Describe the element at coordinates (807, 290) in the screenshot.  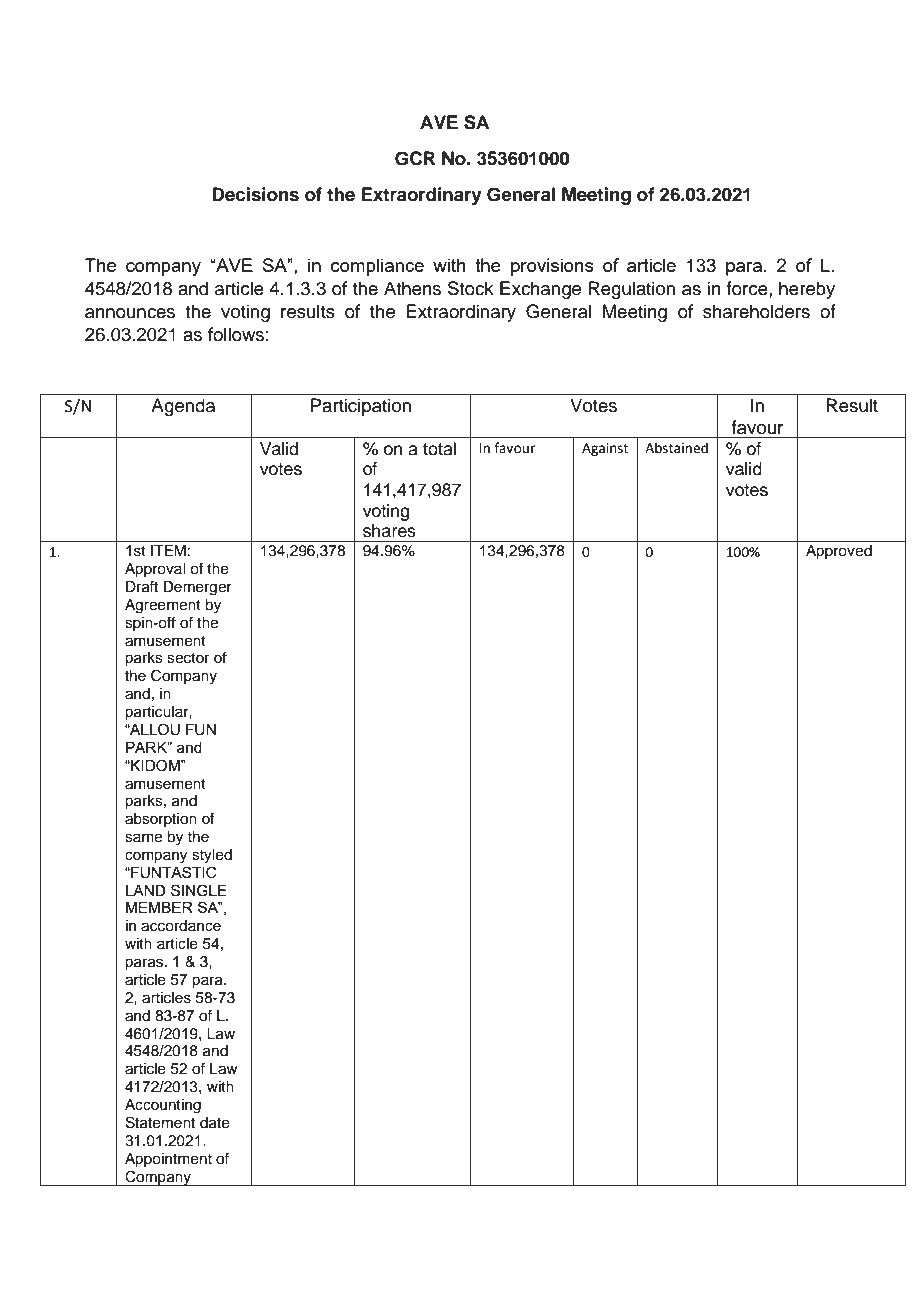
I see `hereby` at that location.
